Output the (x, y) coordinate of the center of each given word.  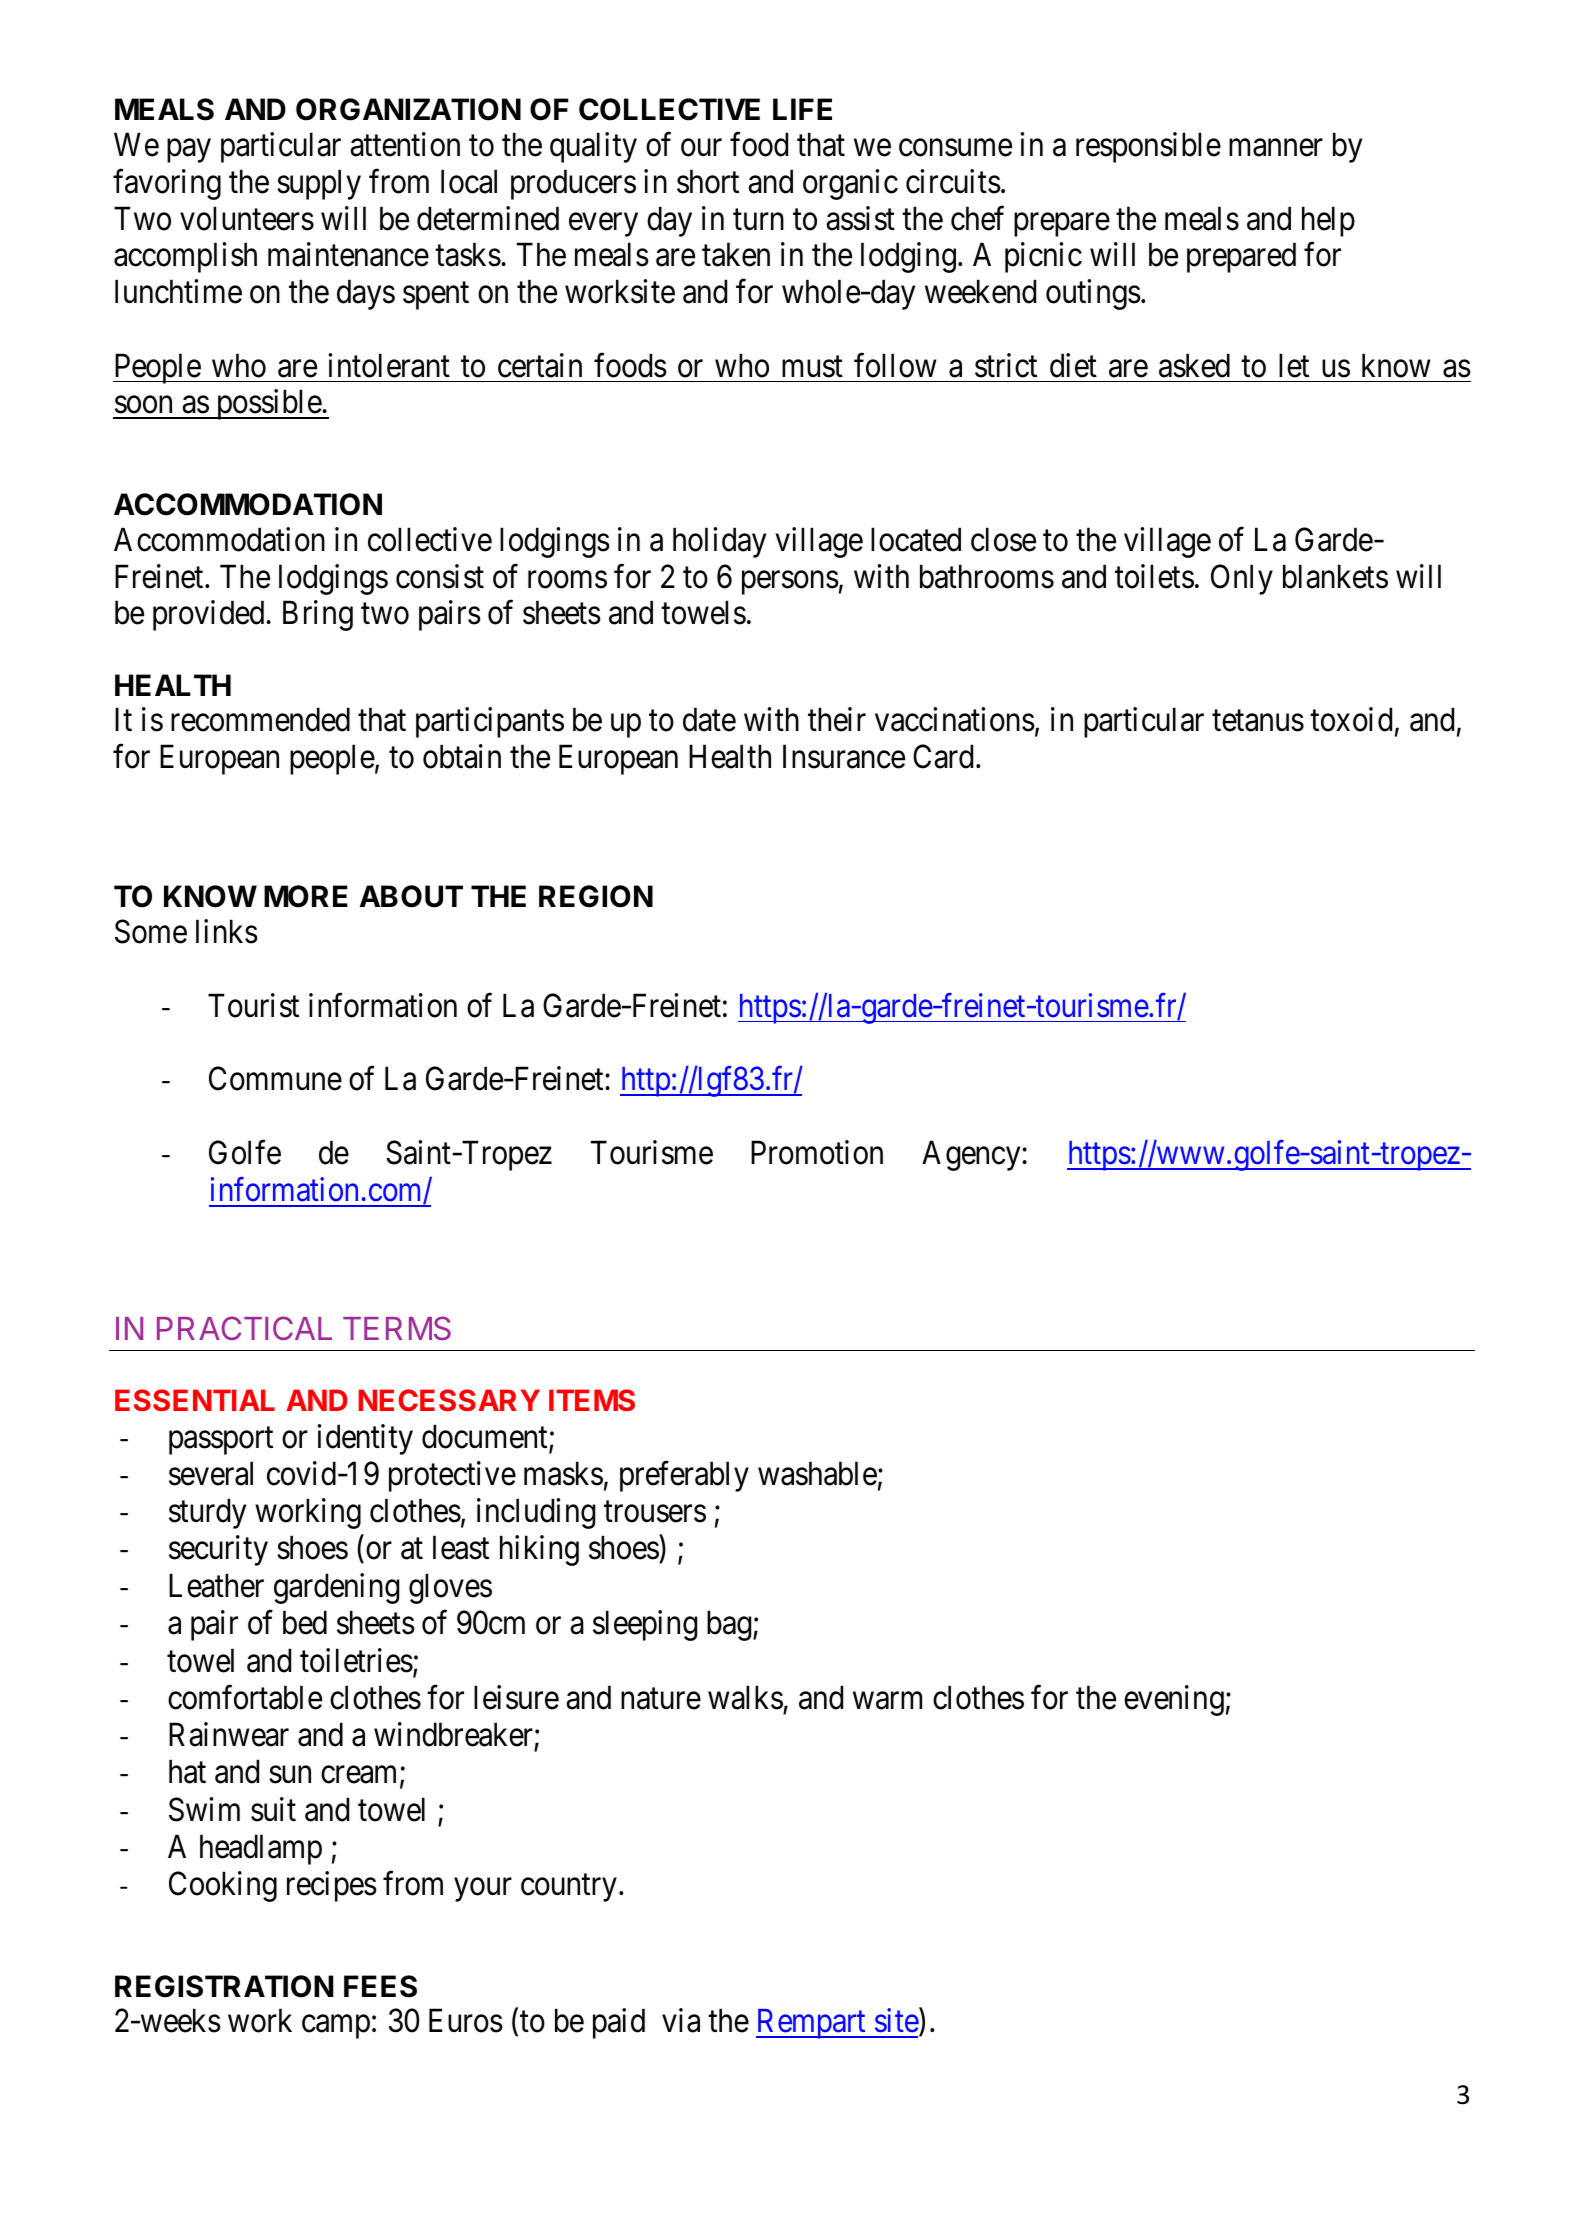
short (708, 181)
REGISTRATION (224, 1986)
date (709, 720)
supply (319, 184)
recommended (260, 720)
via (681, 2020)
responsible (1148, 147)
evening (1174, 1700)
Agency (972, 1156)
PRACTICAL (244, 1328)
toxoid (1351, 720)
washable (817, 1473)
